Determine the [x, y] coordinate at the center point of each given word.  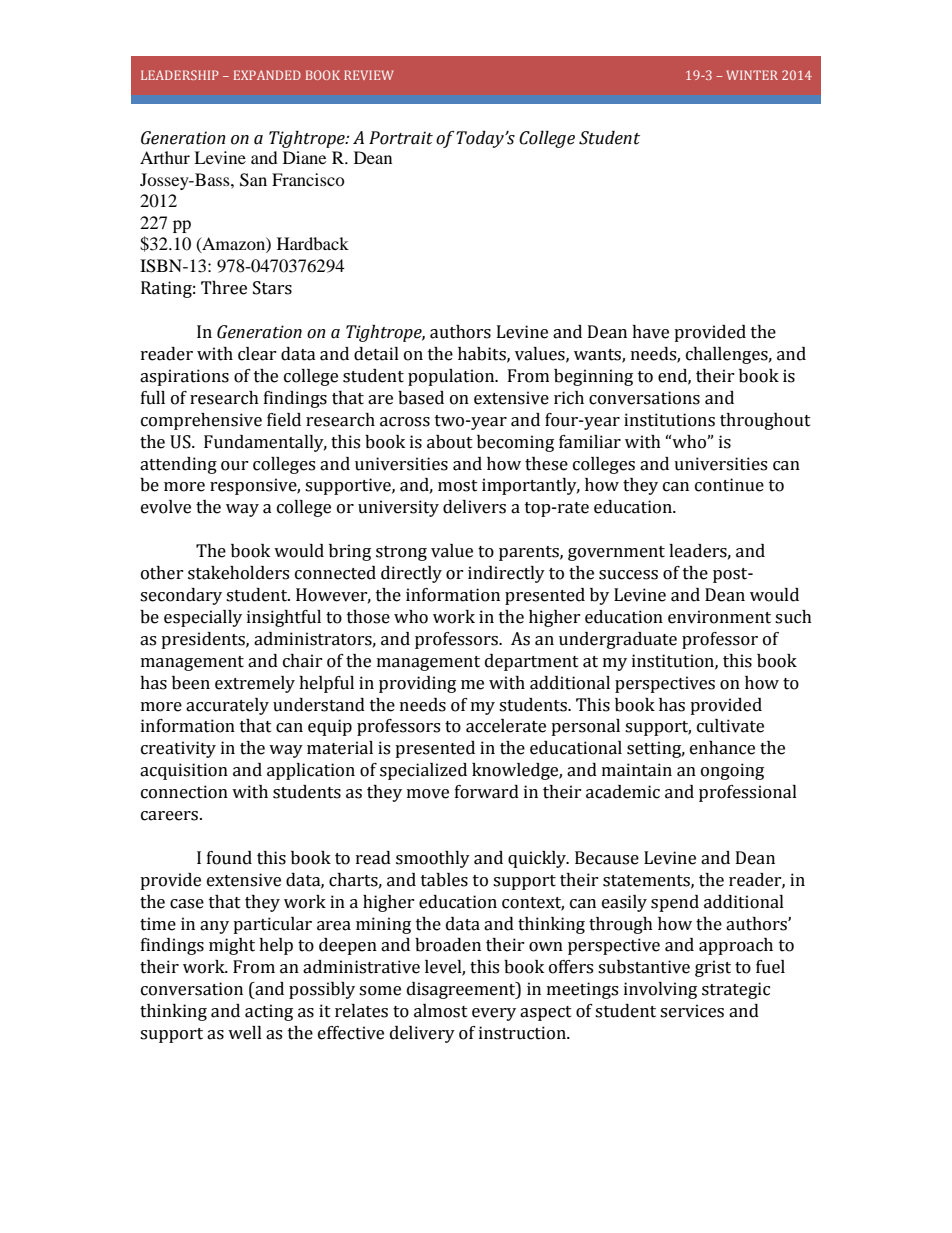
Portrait [401, 138]
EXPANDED [267, 75]
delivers [474, 507]
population [452, 377]
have [650, 332]
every [494, 1014]
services [692, 1011]
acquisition [184, 771]
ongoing [732, 771]
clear [257, 354]
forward [487, 792]
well [245, 1033]
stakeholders [238, 573]
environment [719, 617]
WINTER [752, 75]
